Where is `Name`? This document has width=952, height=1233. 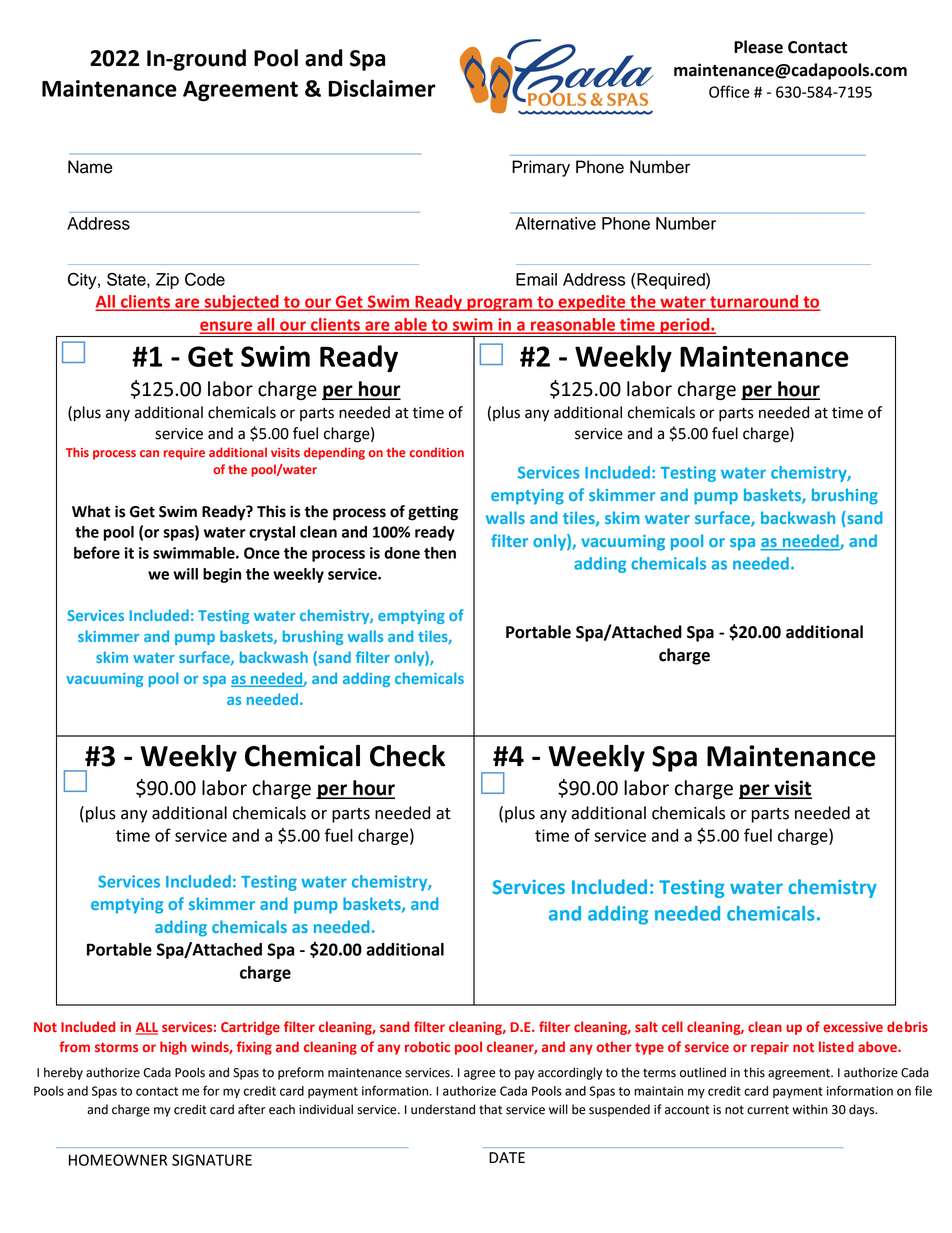 Name is located at coordinates (90, 167).
